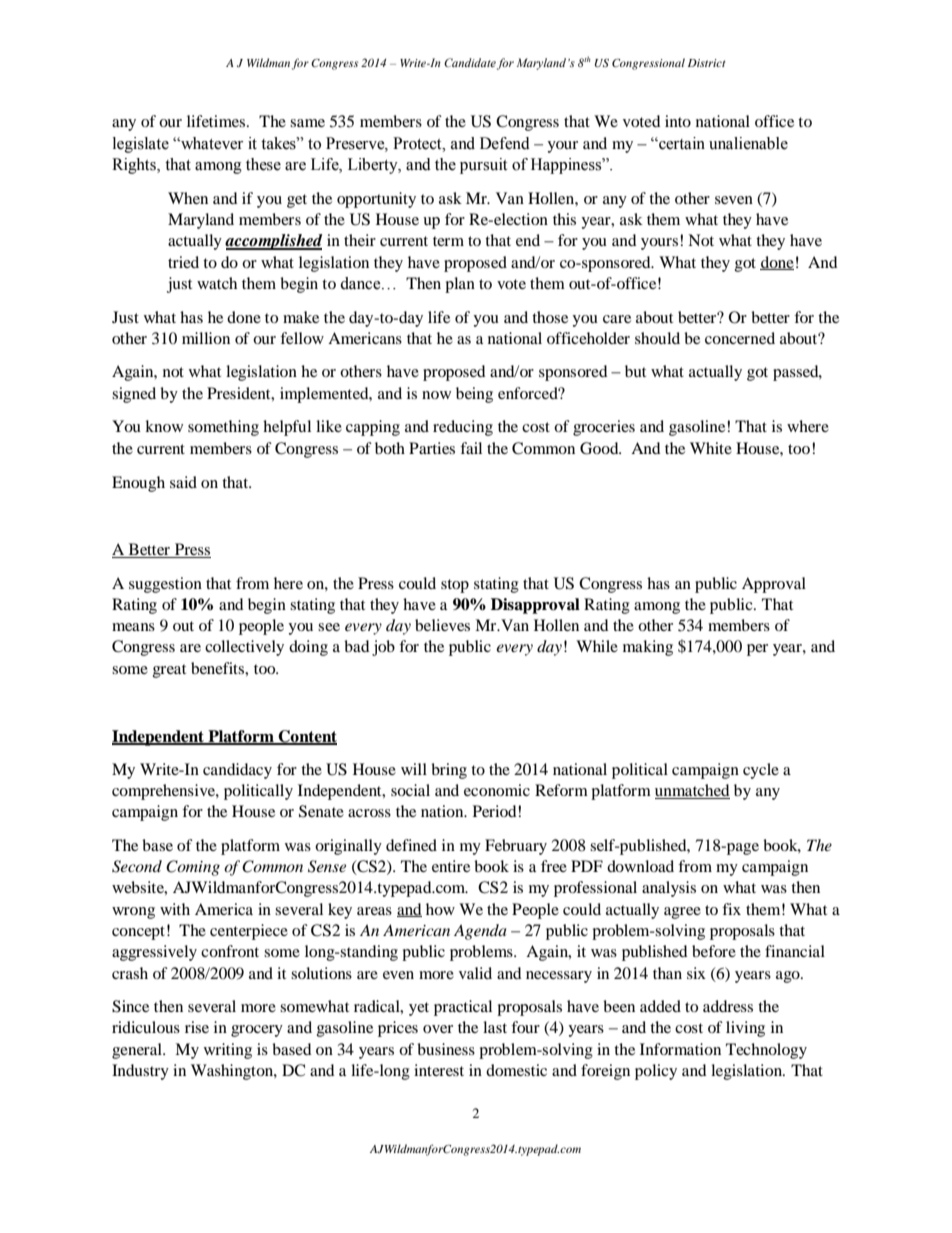 The height and width of the screenshot is (1233, 952). I want to click on business, so click(446, 1049).
